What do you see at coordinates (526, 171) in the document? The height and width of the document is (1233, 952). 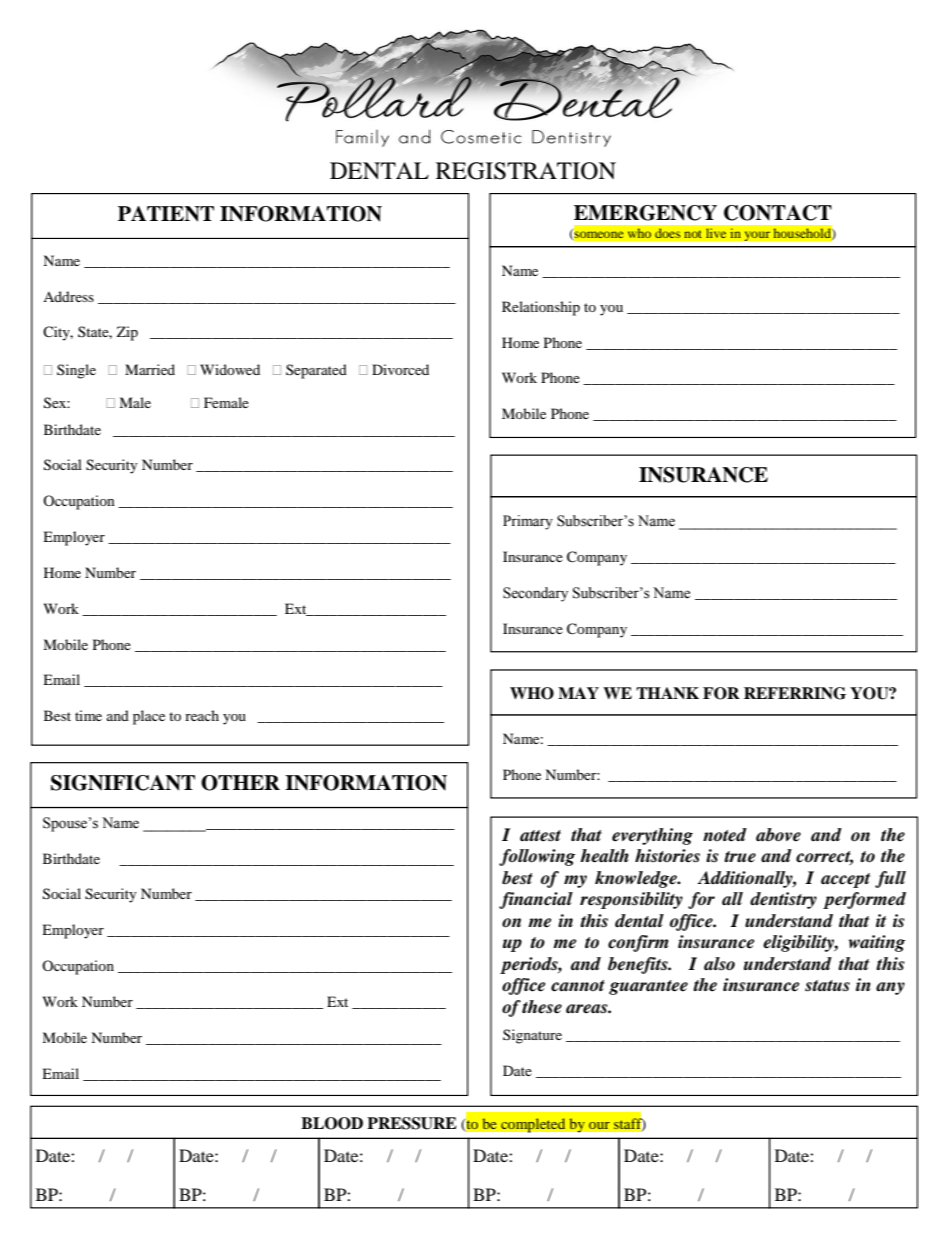 I see `REGISTRATION` at bounding box center [526, 171].
